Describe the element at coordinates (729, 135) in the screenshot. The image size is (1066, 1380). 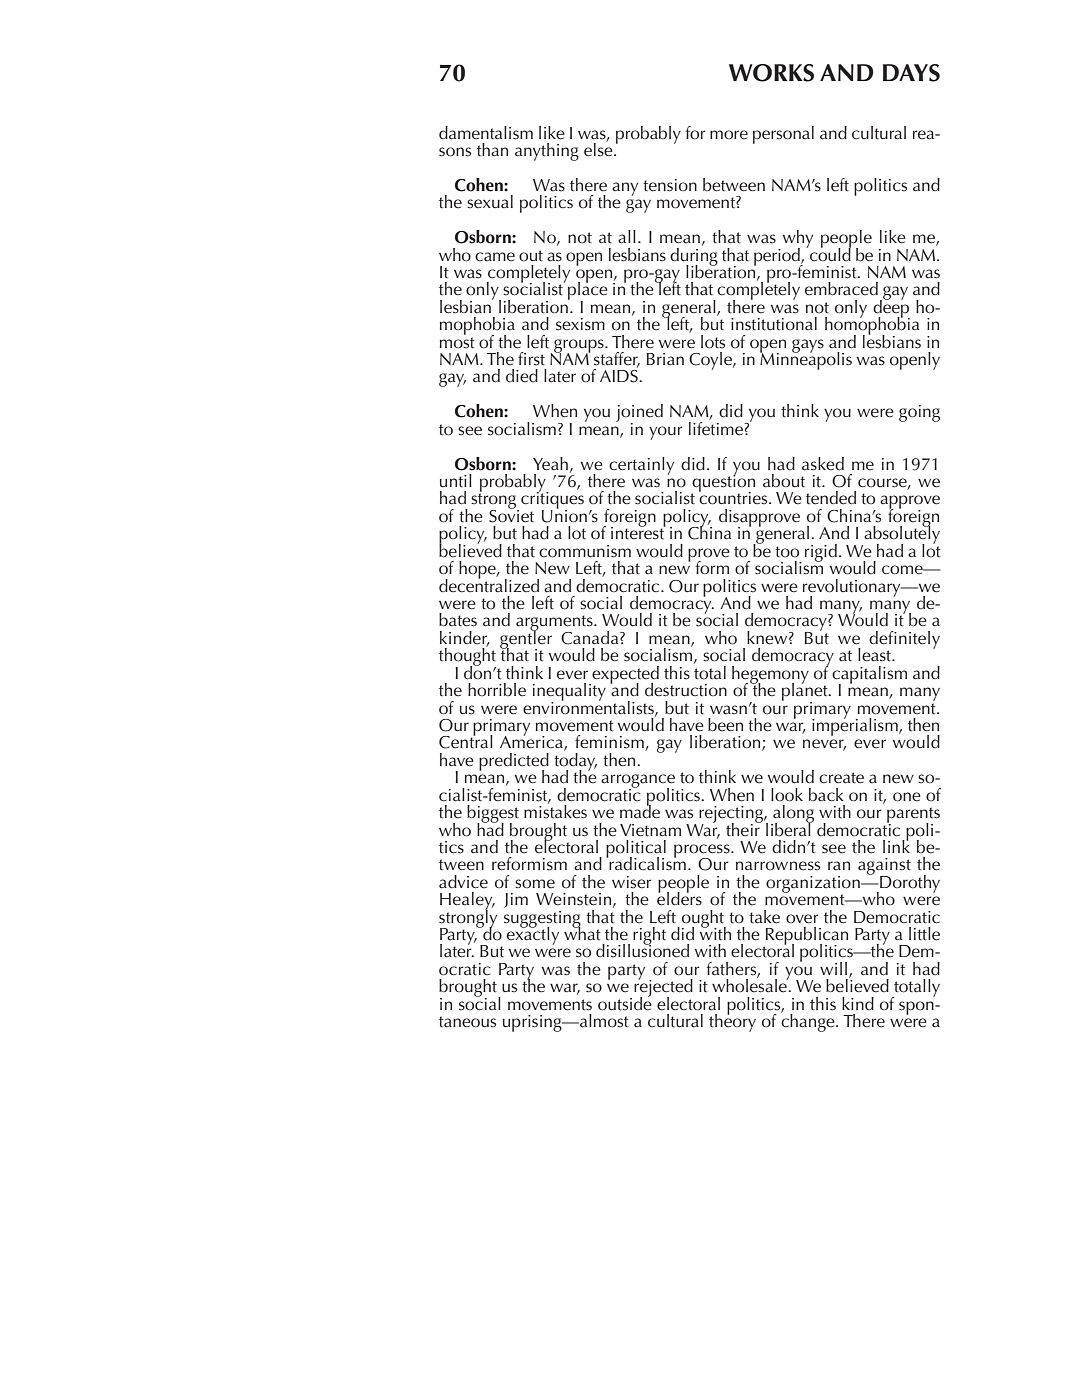
I see `more` at that location.
